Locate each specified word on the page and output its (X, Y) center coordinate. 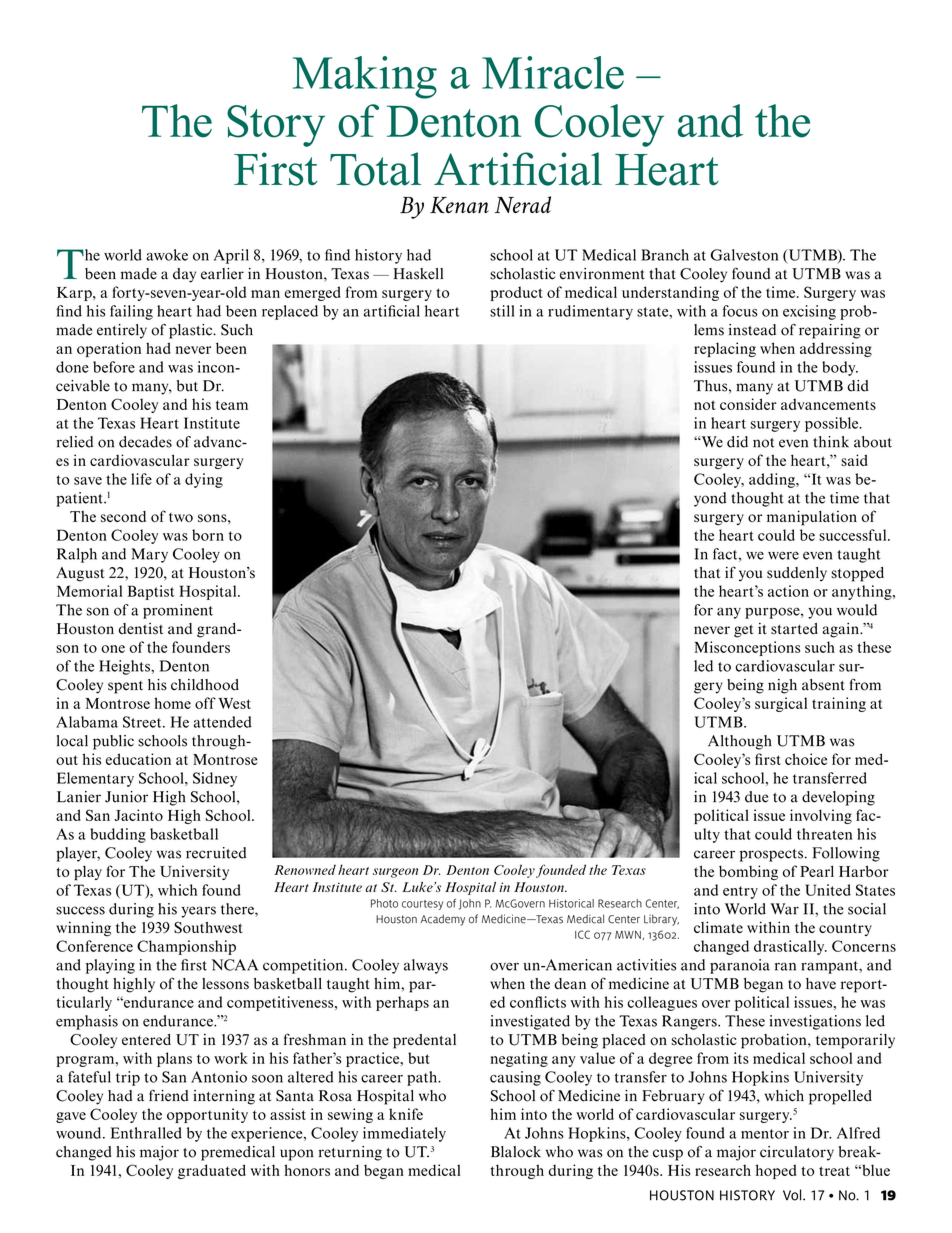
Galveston (744, 255)
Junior (126, 797)
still (502, 311)
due (756, 797)
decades (145, 442)
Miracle (553, 72)
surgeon (395, 873)
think (831, 442)
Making (365, 77)
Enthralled (146, 1133)
